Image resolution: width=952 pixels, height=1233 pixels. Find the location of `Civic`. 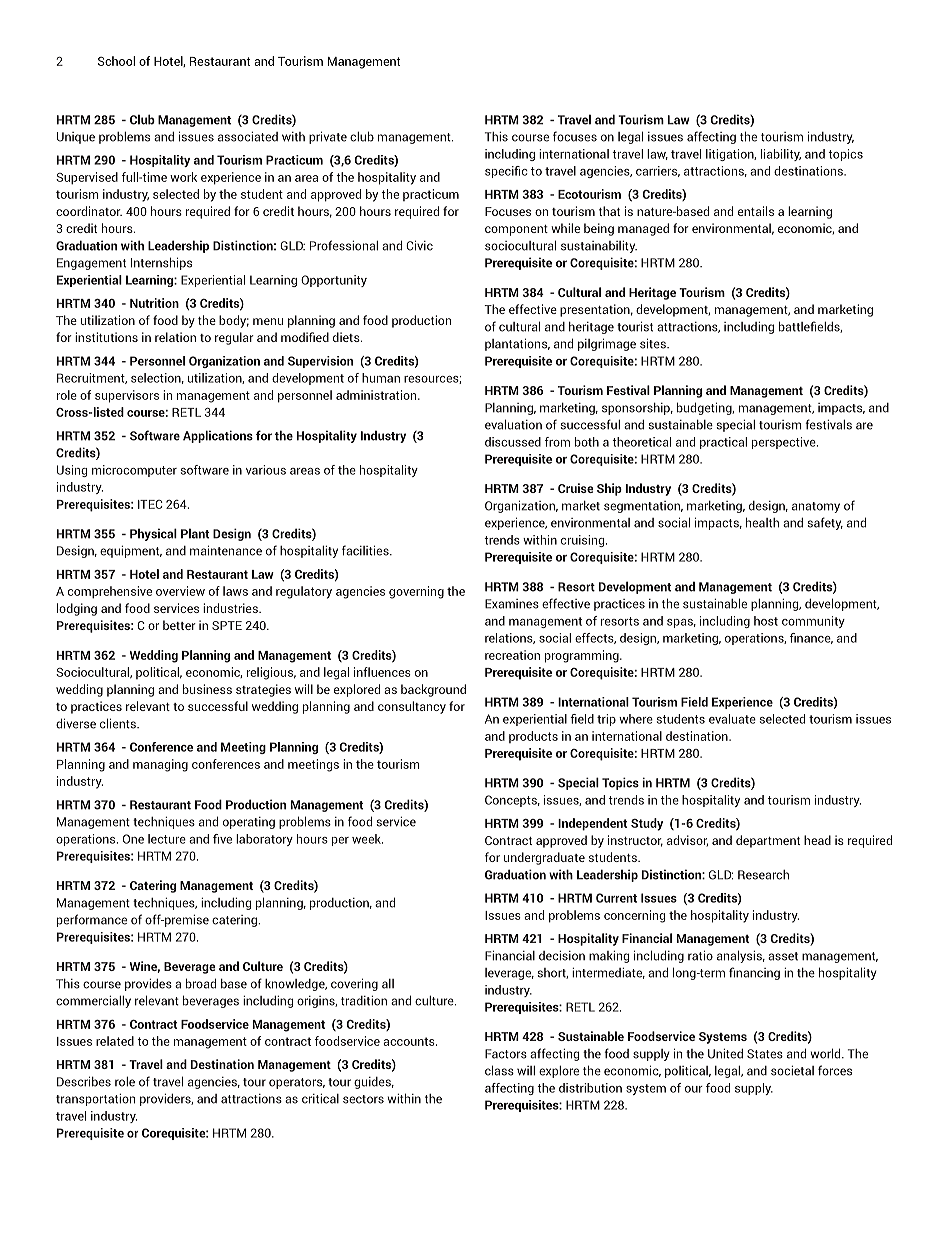

Civic is located at coordinates (419, 245).
